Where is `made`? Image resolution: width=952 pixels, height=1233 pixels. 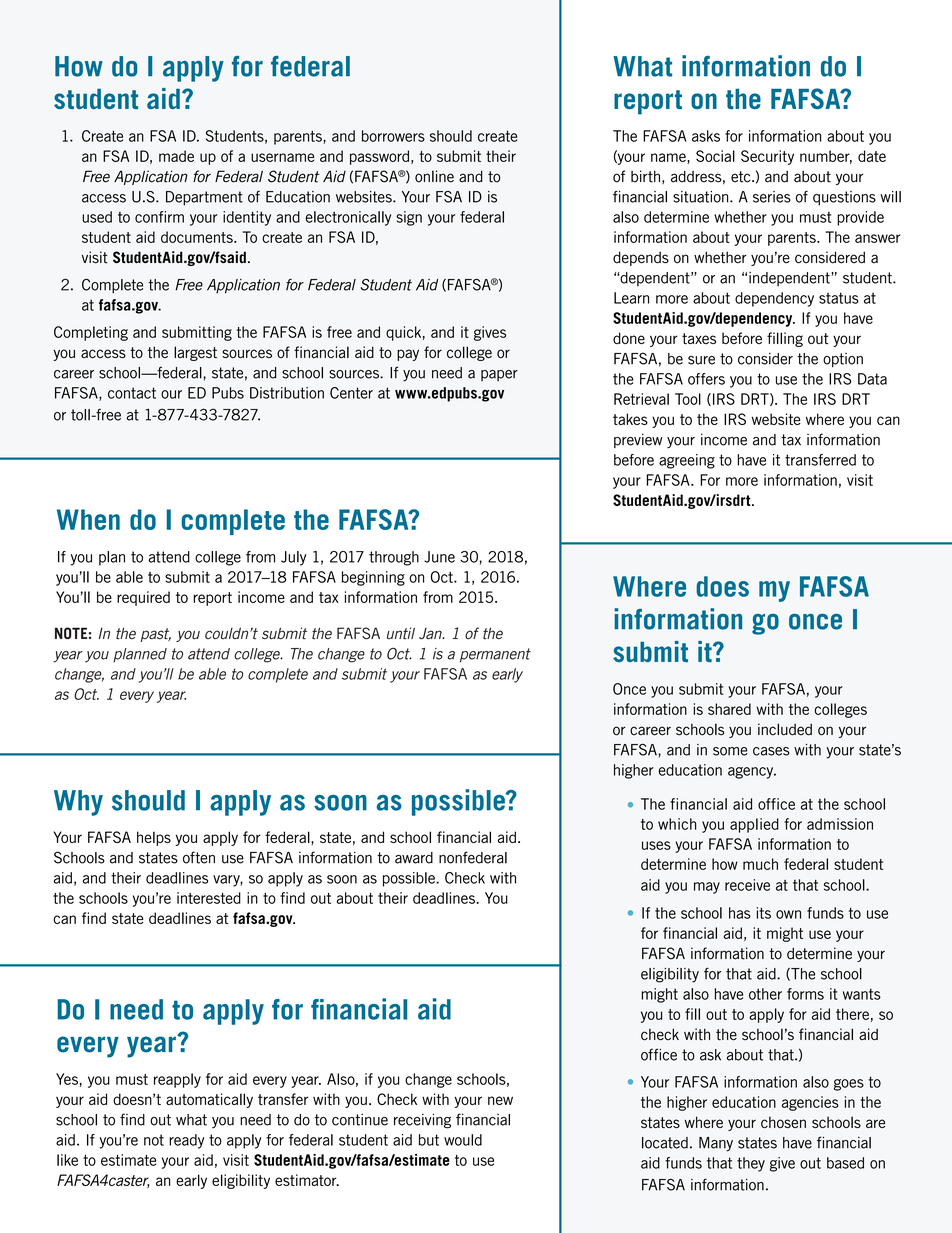 made is located at coordinates (176, 156).
